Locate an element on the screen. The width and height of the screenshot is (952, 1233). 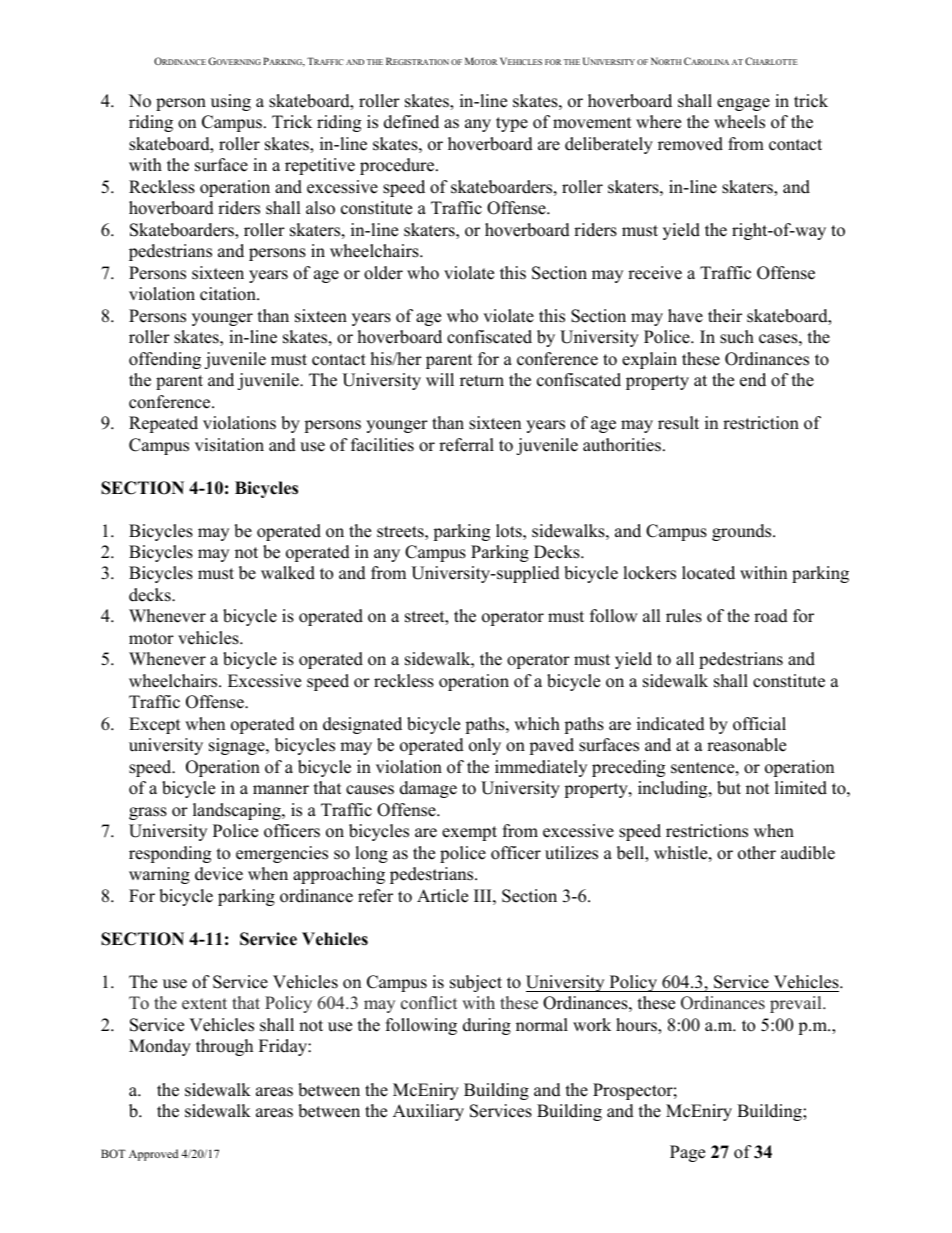
Approved is located at coordinates (153, 1155).
